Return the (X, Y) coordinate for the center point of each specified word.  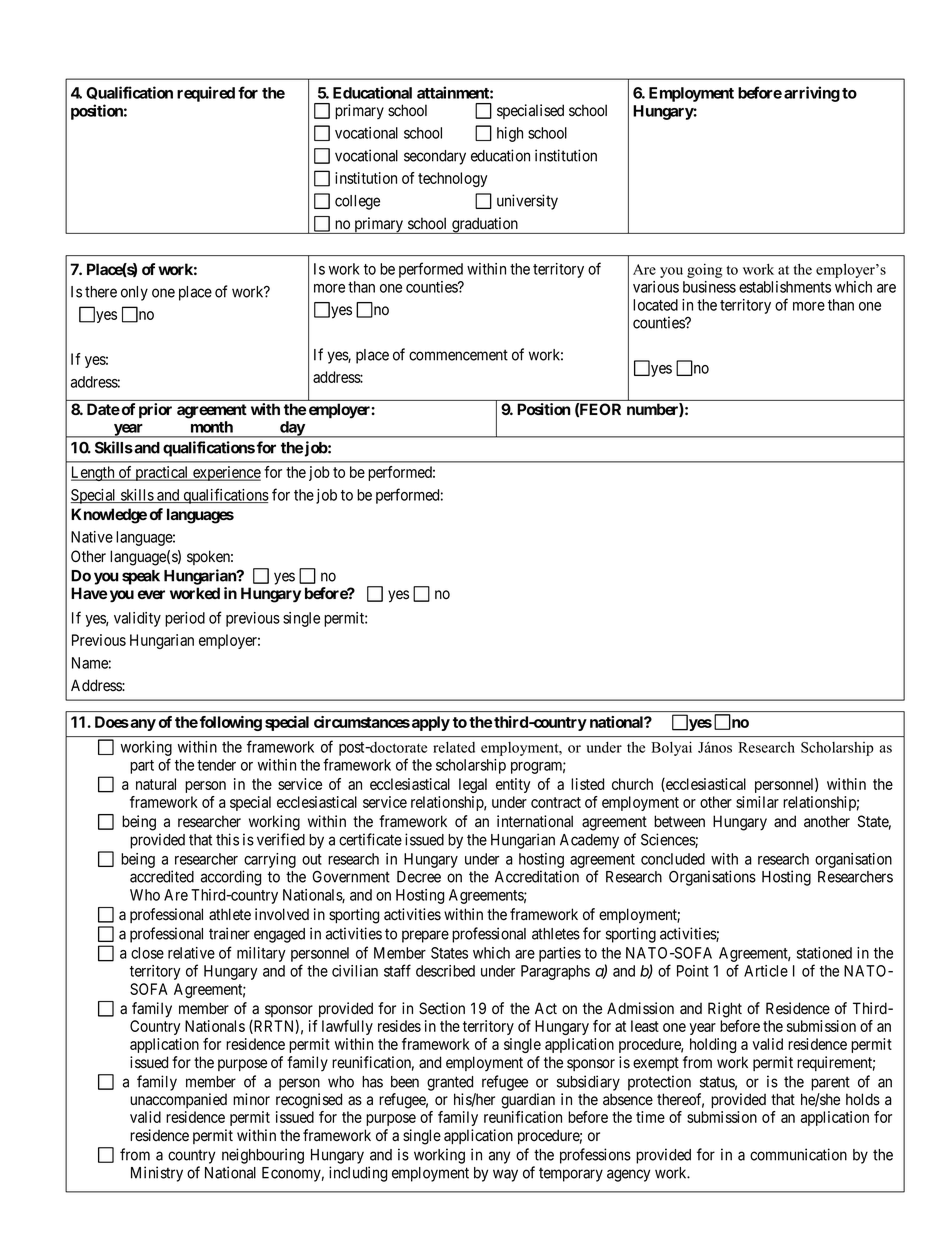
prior (155, 411)
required (206, 94)
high (510, 134)
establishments (785, 287)
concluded (673, 859)
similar (757, 802)
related (454, 747)
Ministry (157, 1174)
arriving (812, 94)
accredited (162, 876)
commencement (458, 355)
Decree (419, 877)
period (185, 619)
